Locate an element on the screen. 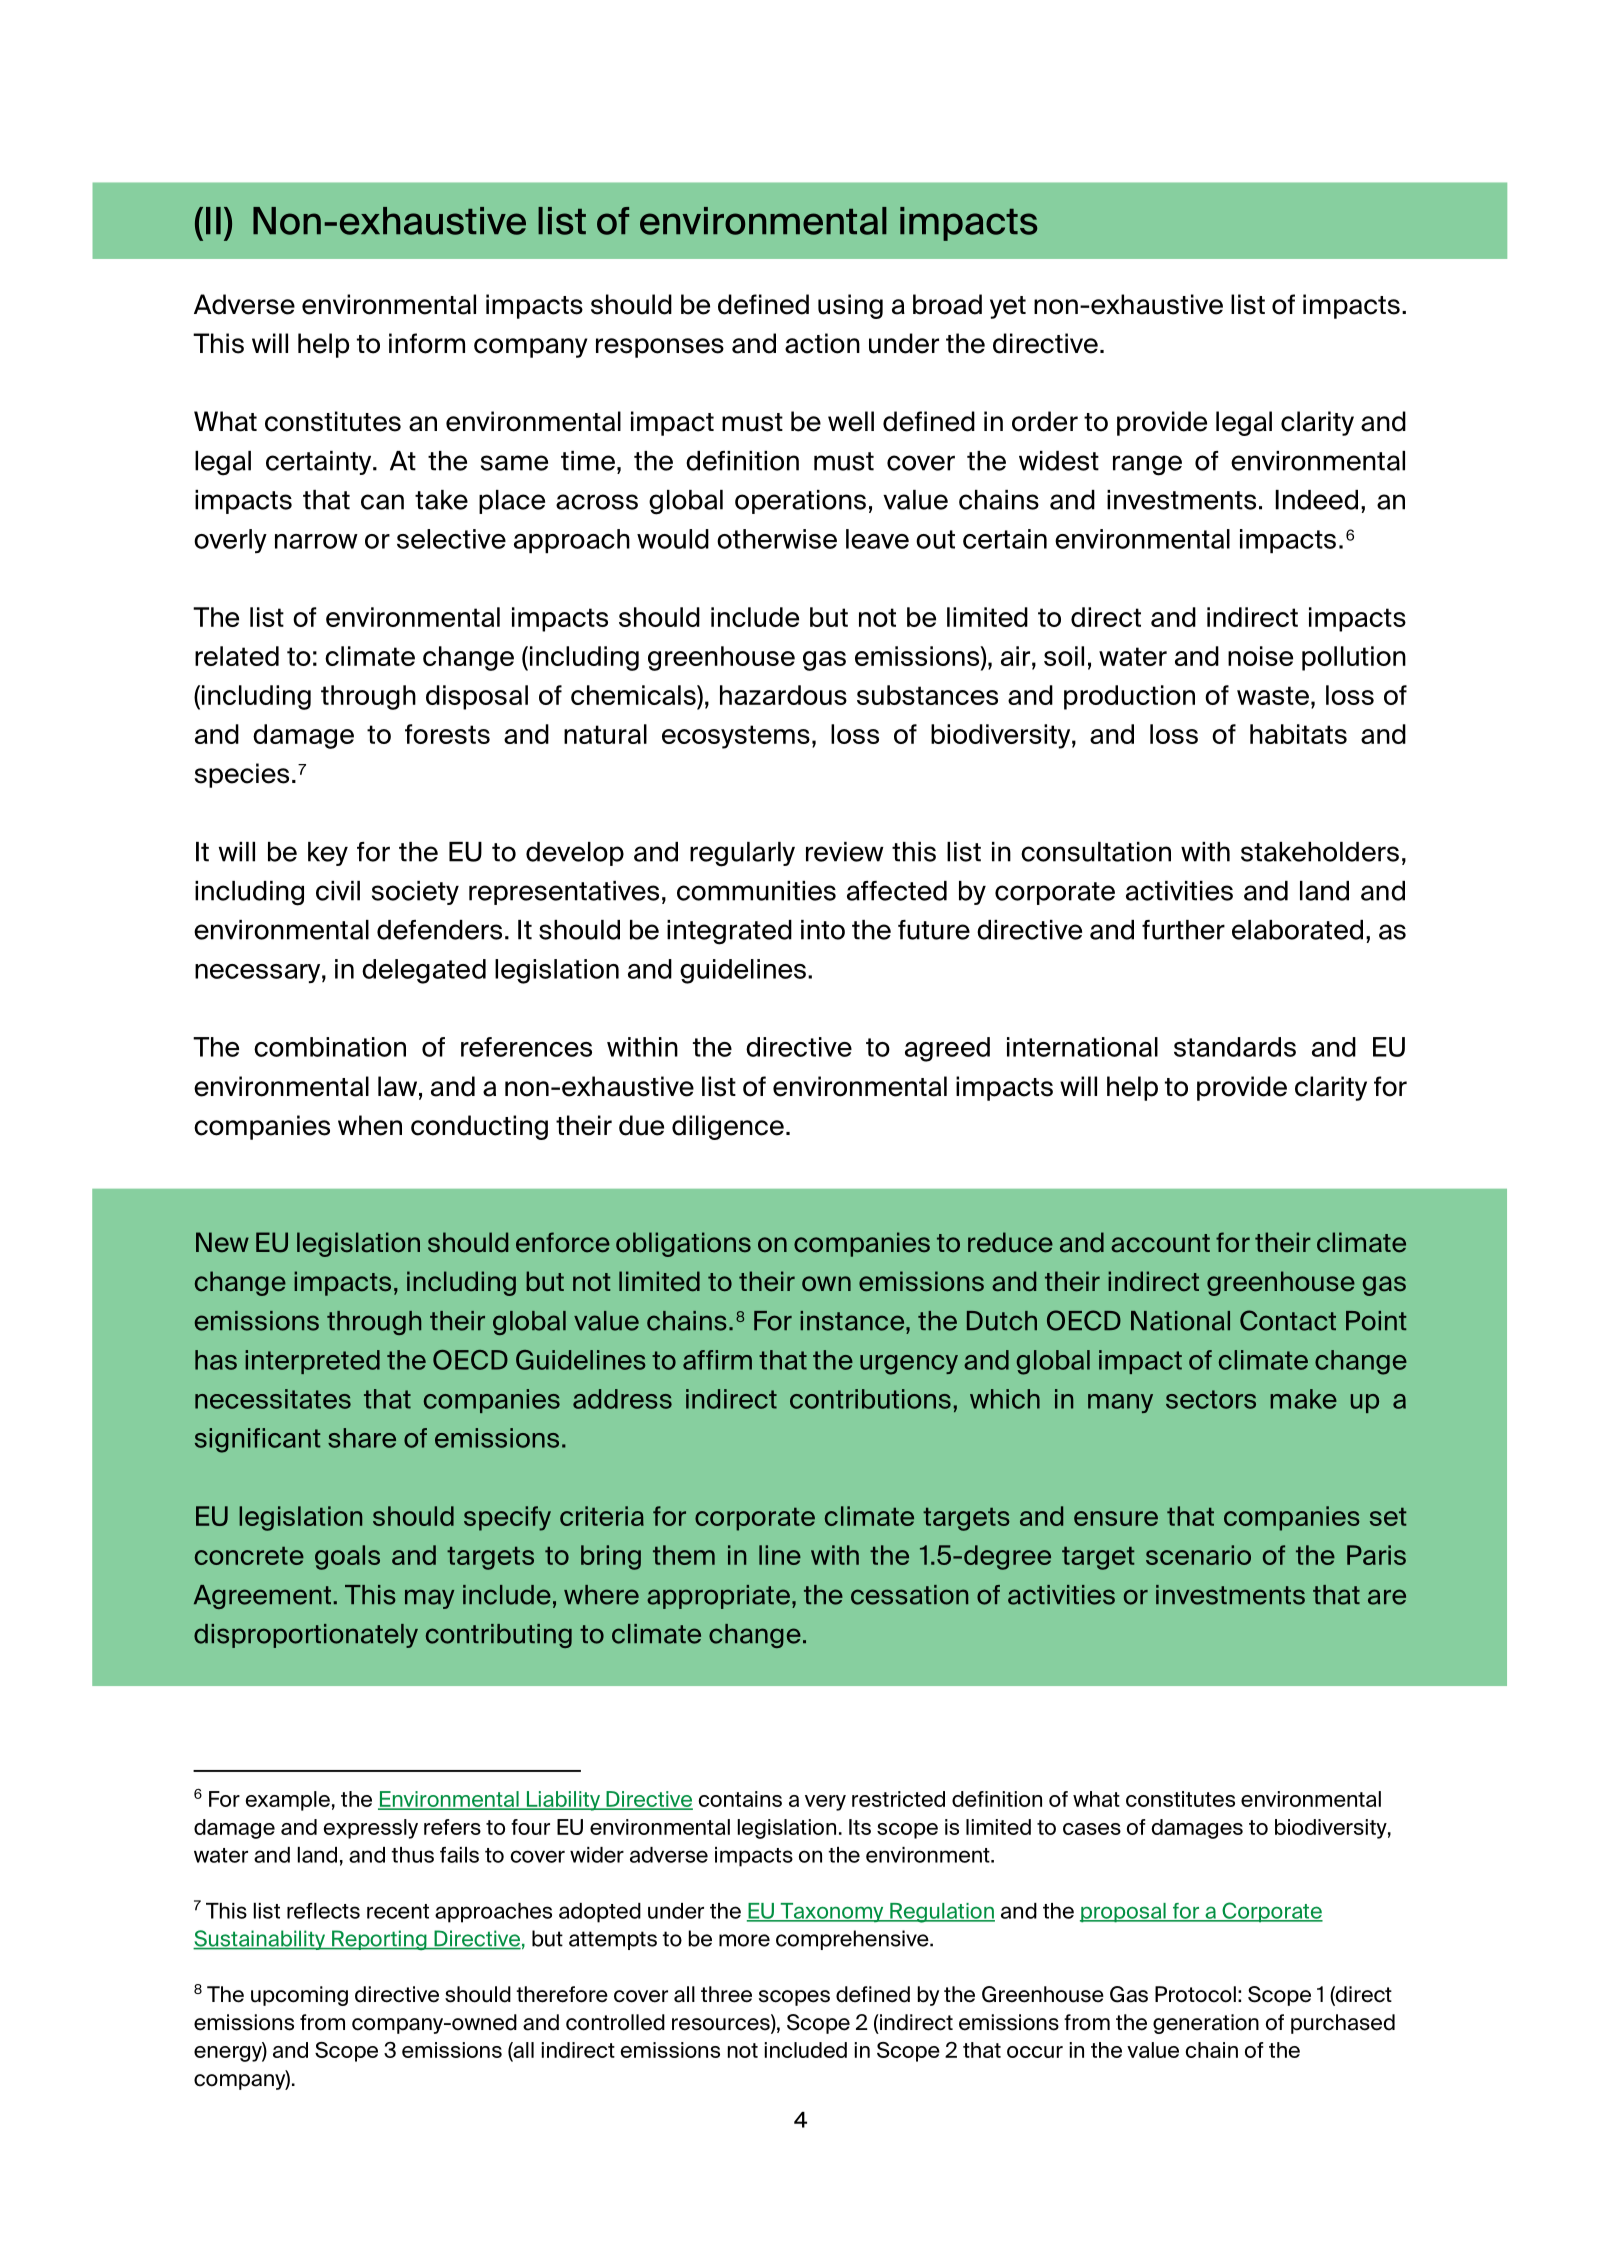  ecosystems is located at coordinates (736, 737).
